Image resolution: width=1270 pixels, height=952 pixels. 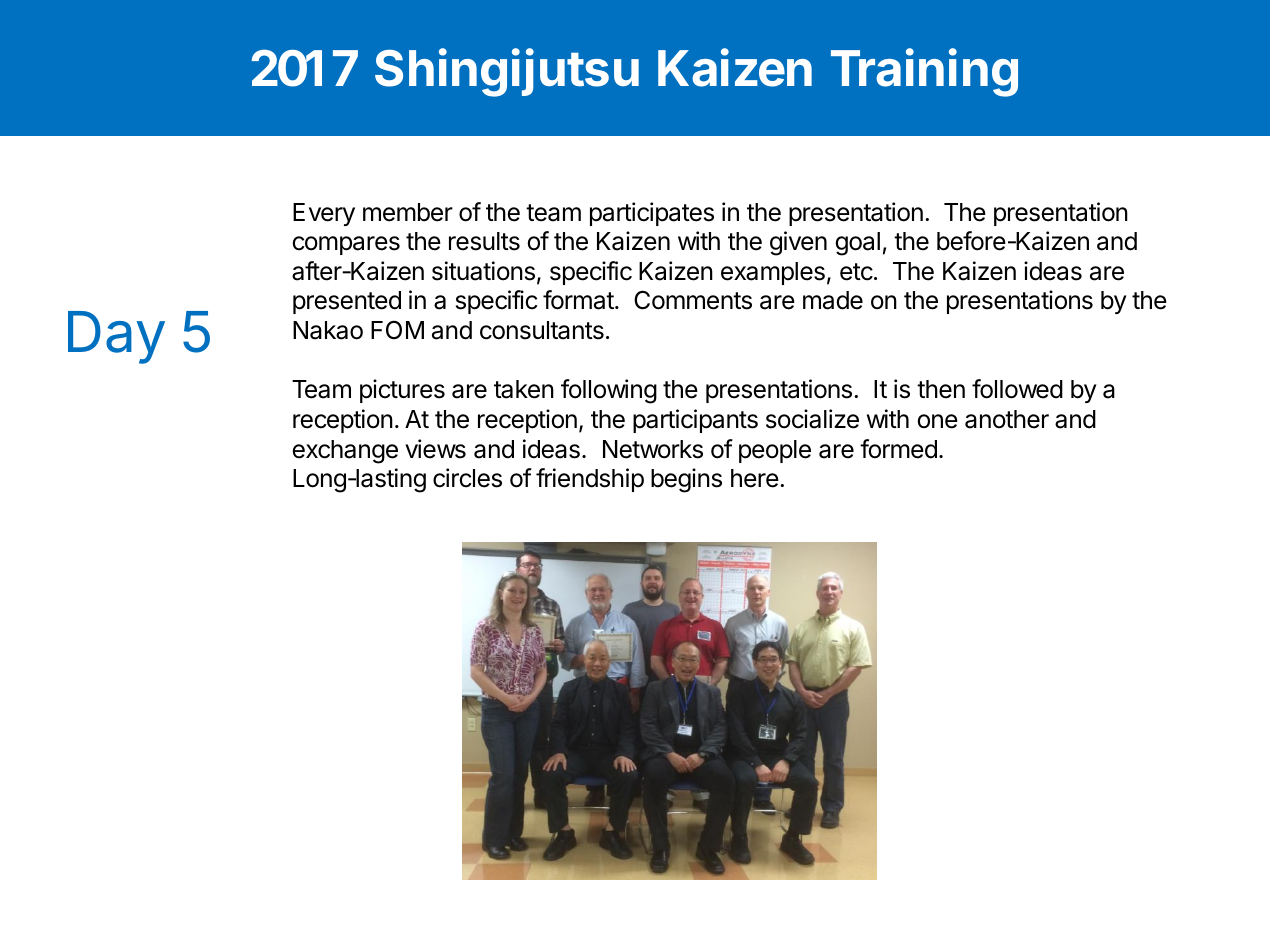 I want to click on results, so click(x=484, y=241).
